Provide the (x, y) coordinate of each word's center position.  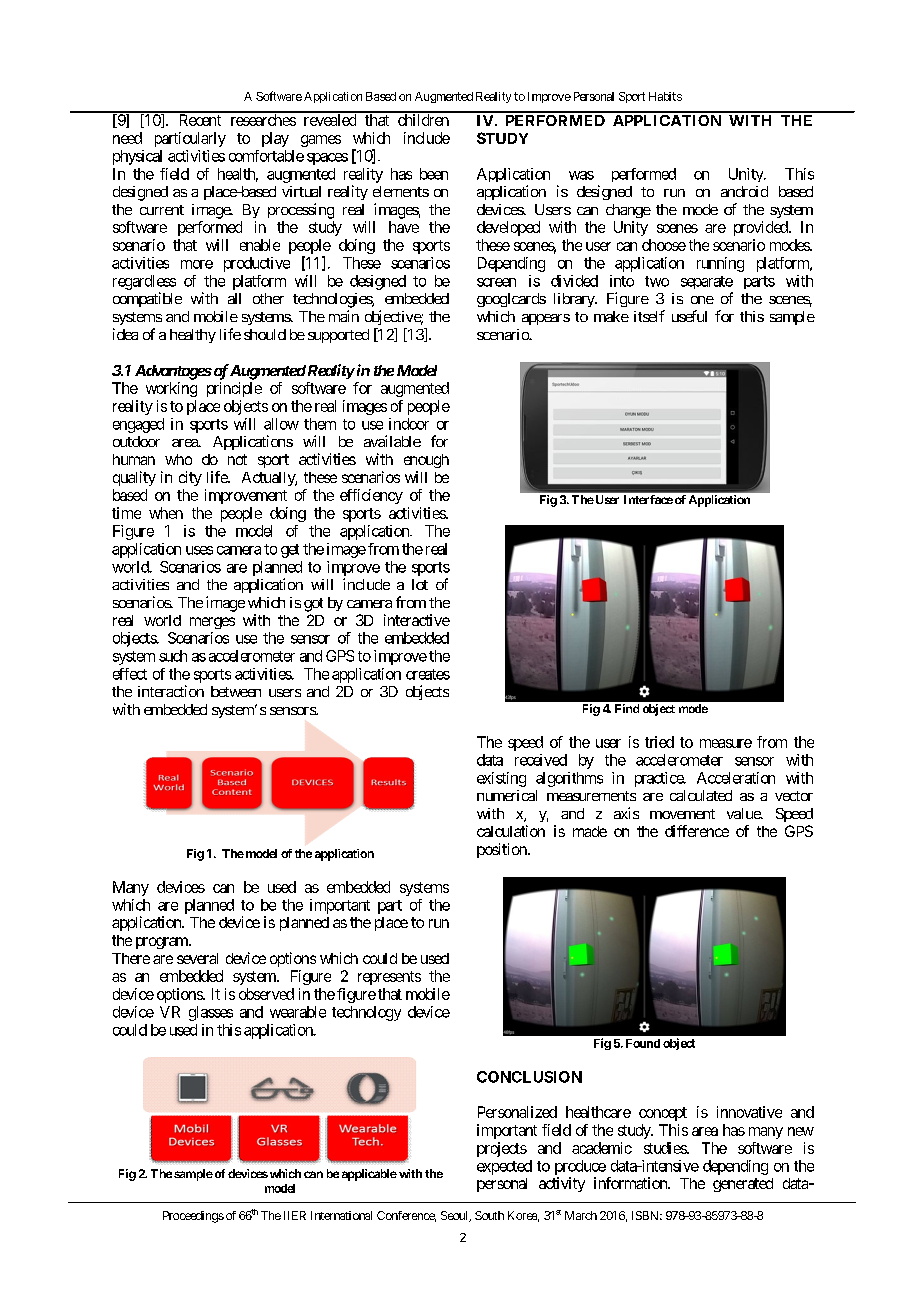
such (173, 656)
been (434, 174)
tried (659, 742)
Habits (665, 96)
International (341, 1215)
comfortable (266, 156)
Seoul (455, 1216)
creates (428, 674)
